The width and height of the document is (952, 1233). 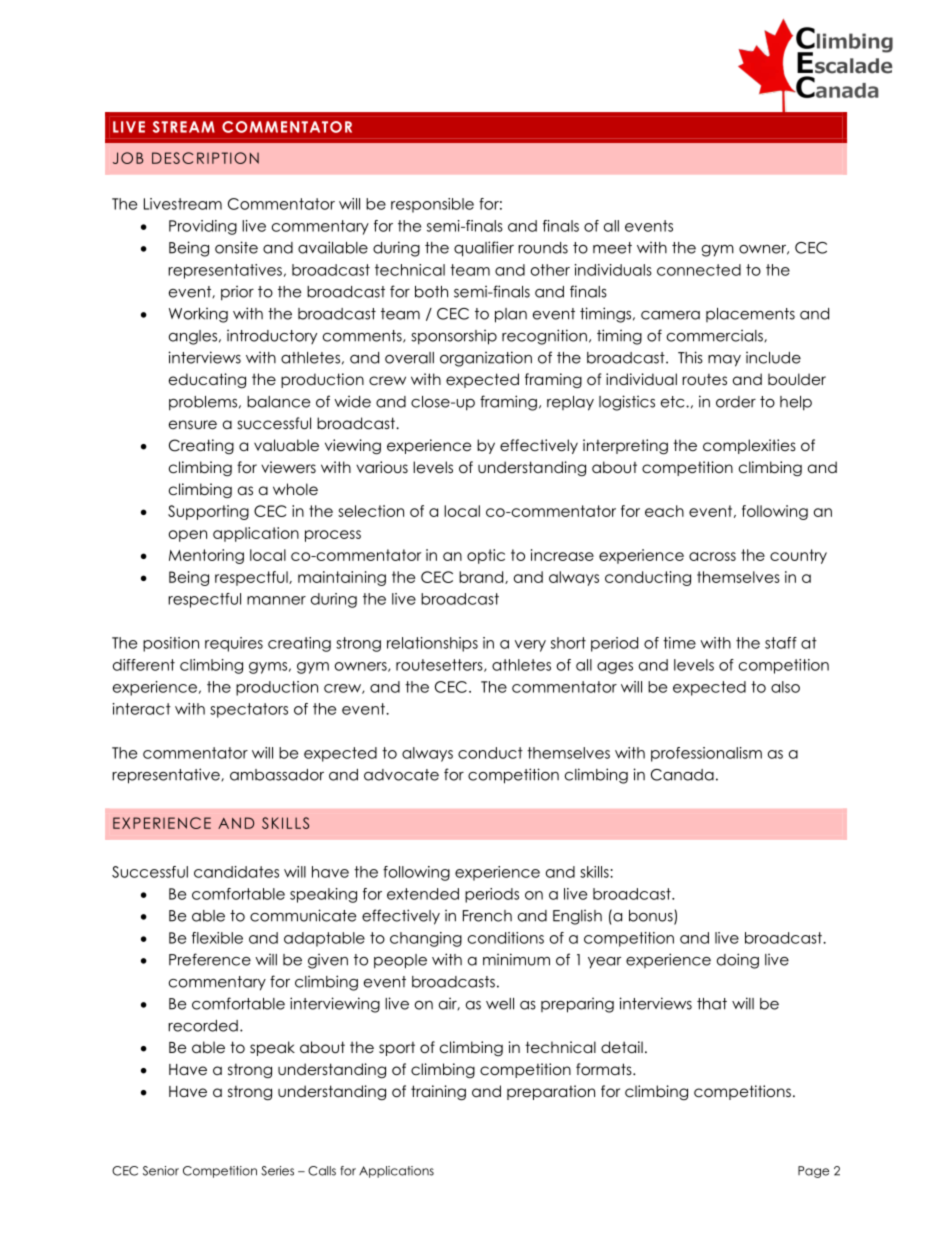 I want to click on optic, so click(x=486, y=556).
